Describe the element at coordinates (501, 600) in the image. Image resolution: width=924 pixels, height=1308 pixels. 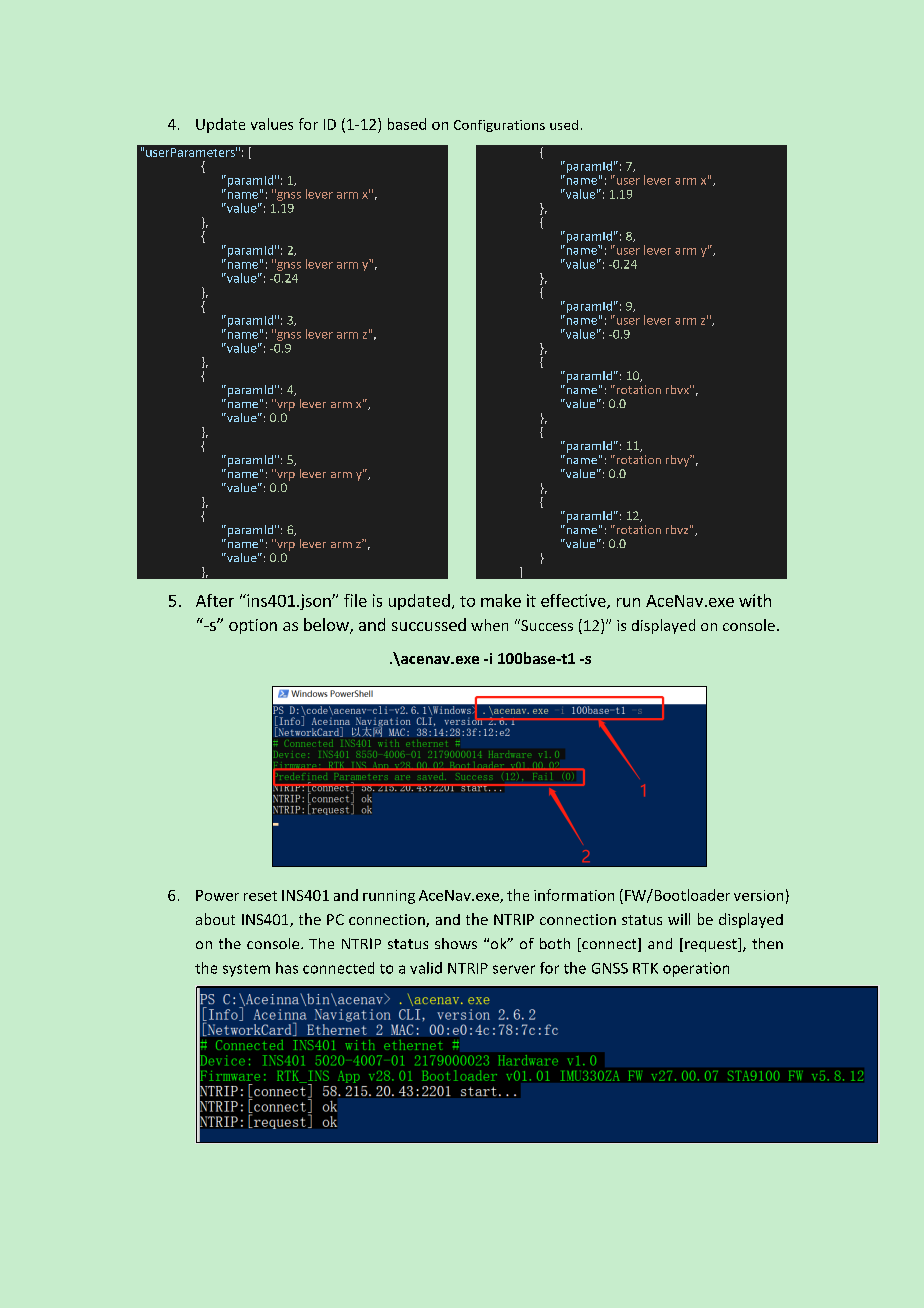
I see `make` at that location.
